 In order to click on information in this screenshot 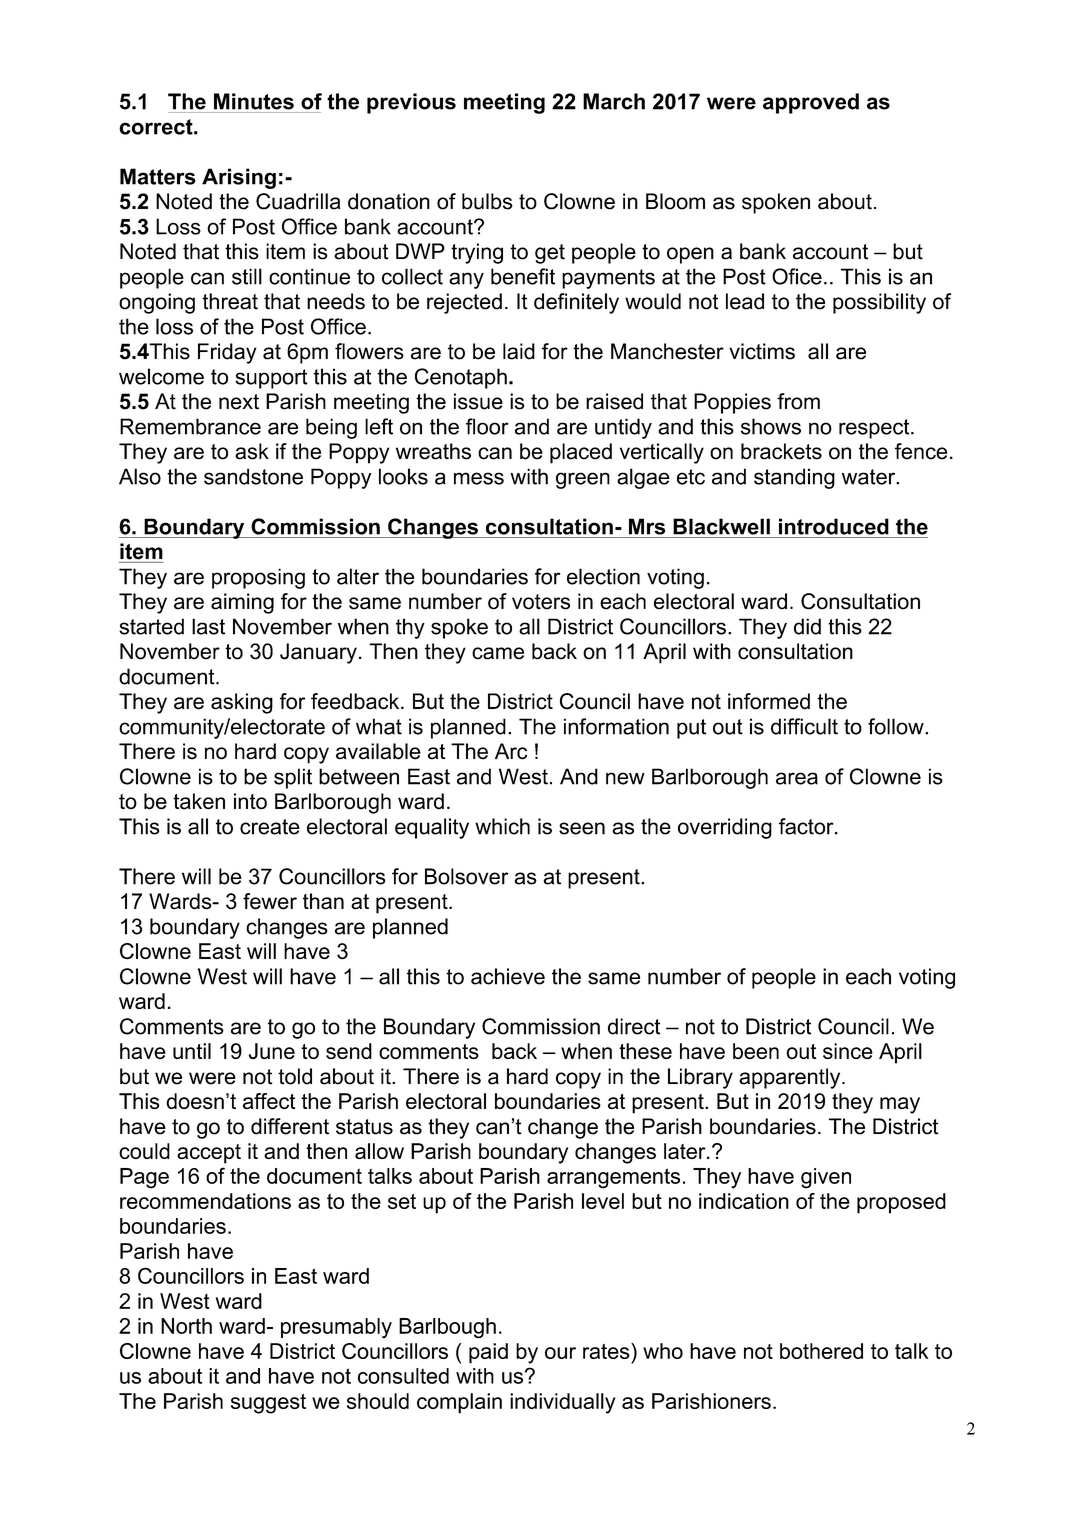, I will do `click(616, 726)`.
